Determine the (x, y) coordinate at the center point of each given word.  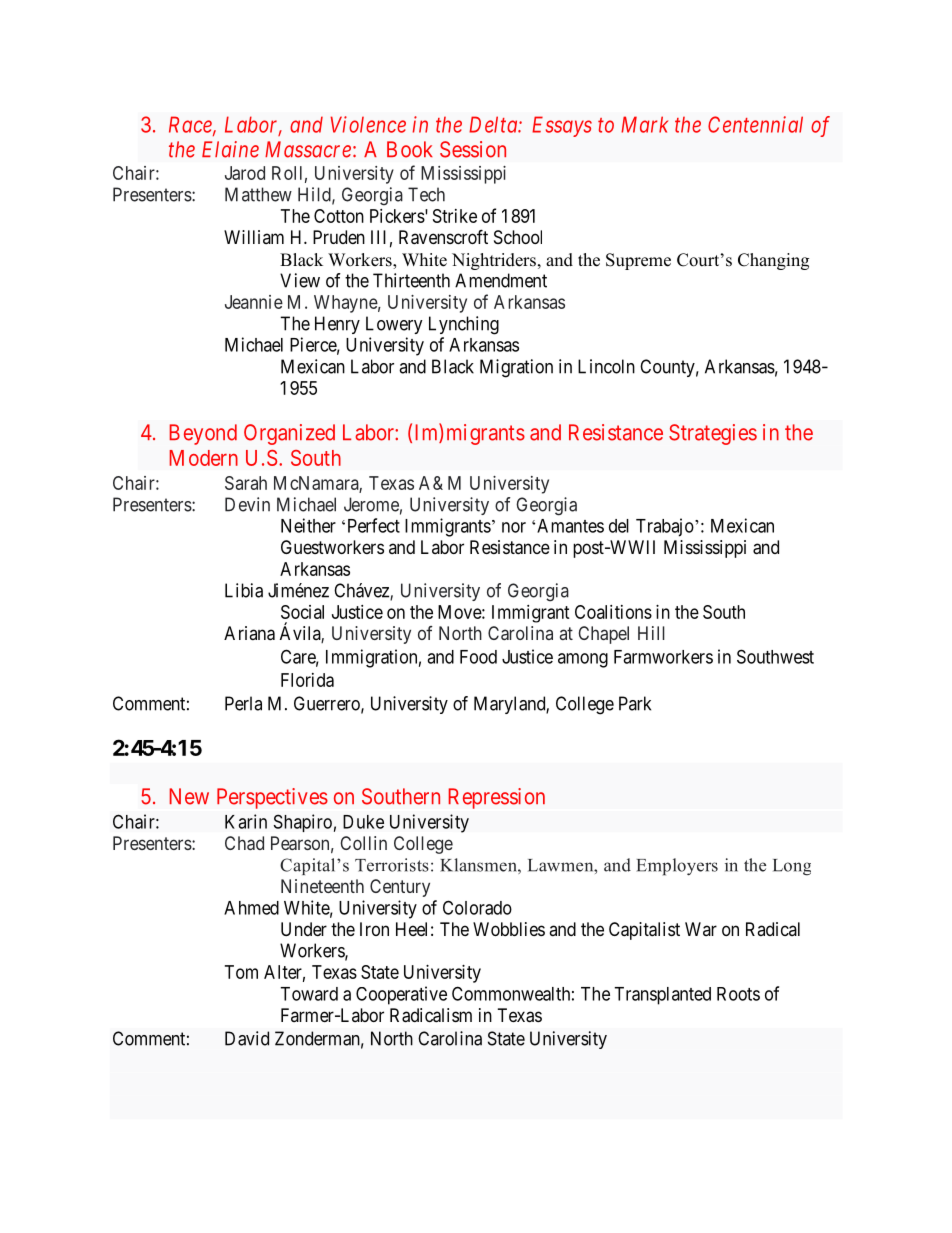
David (247, 1038)
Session (473, 149)
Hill (651, 633)
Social (302, 612)
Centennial (755, 124)
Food (478, 657)
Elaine (230, 149)
